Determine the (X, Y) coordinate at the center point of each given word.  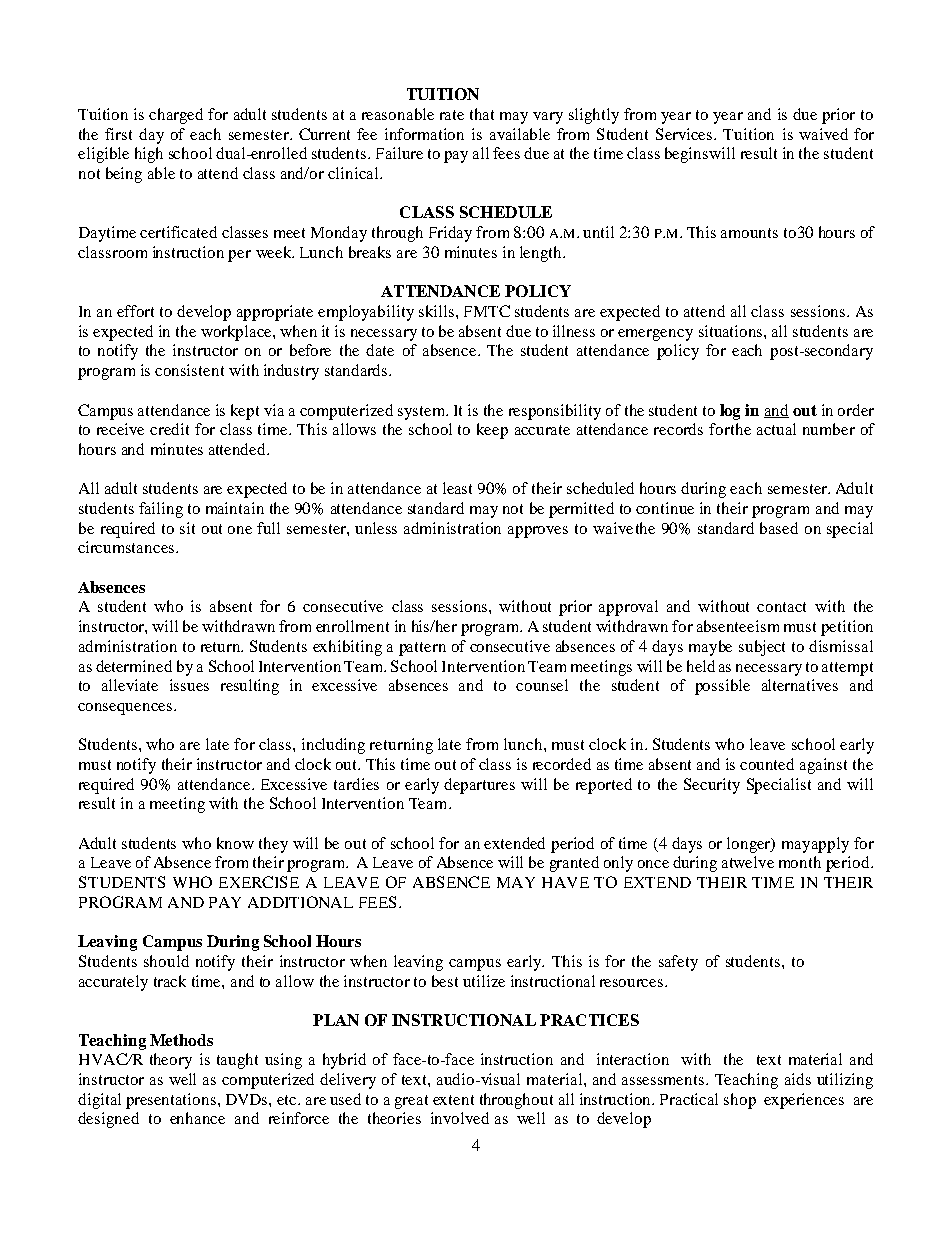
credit (169, 429)
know (235, 843)
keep (492, 431)
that (482, 114)
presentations (171, 1101)
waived (823, 134)
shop (740, 1101)
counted (767, 764)
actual (776, 429)
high (149, 155)
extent (453, 1100)
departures (479, 786)
